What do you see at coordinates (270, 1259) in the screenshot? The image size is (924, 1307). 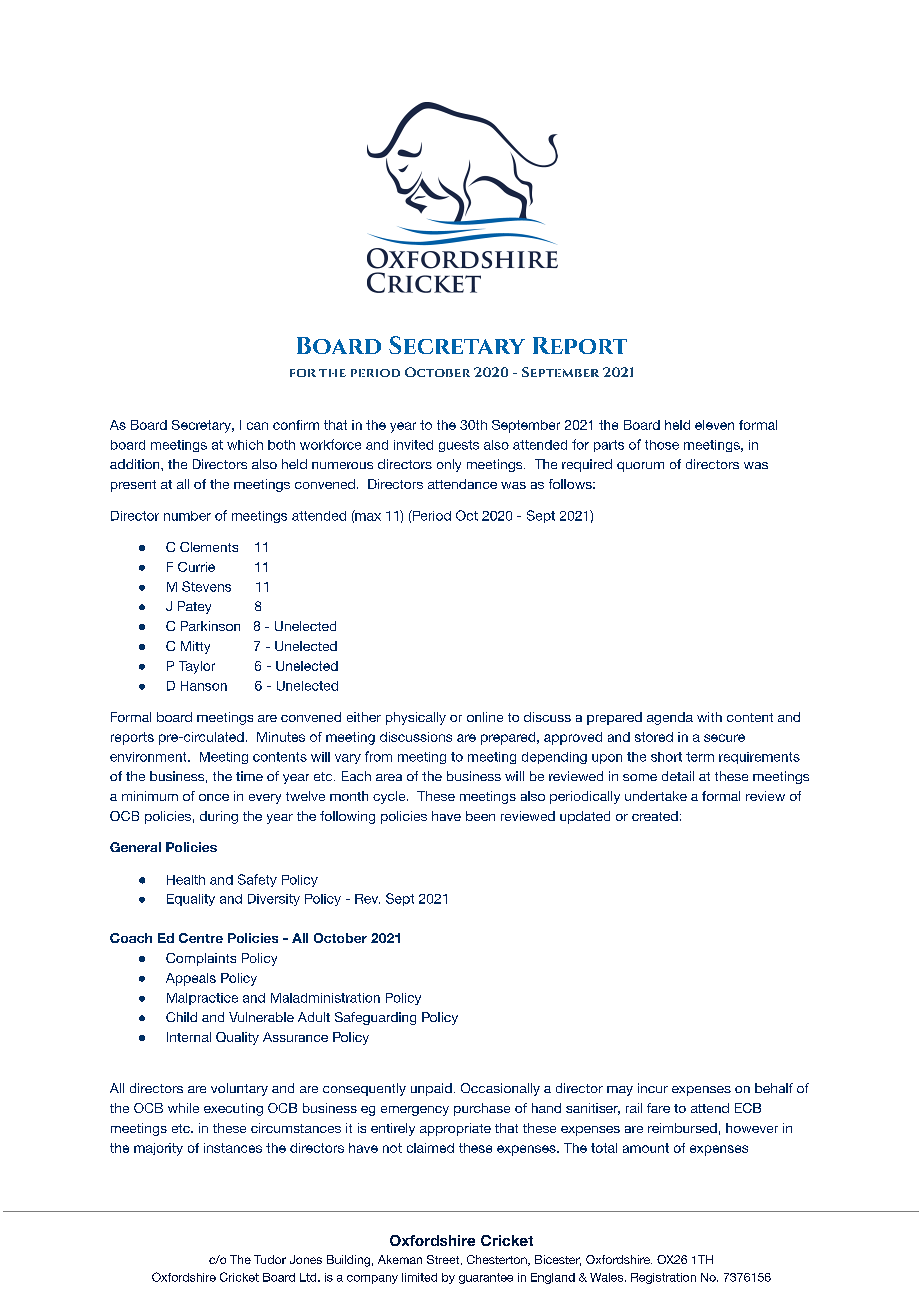 I see `Tudor` at bounding box center [270, 1259].
